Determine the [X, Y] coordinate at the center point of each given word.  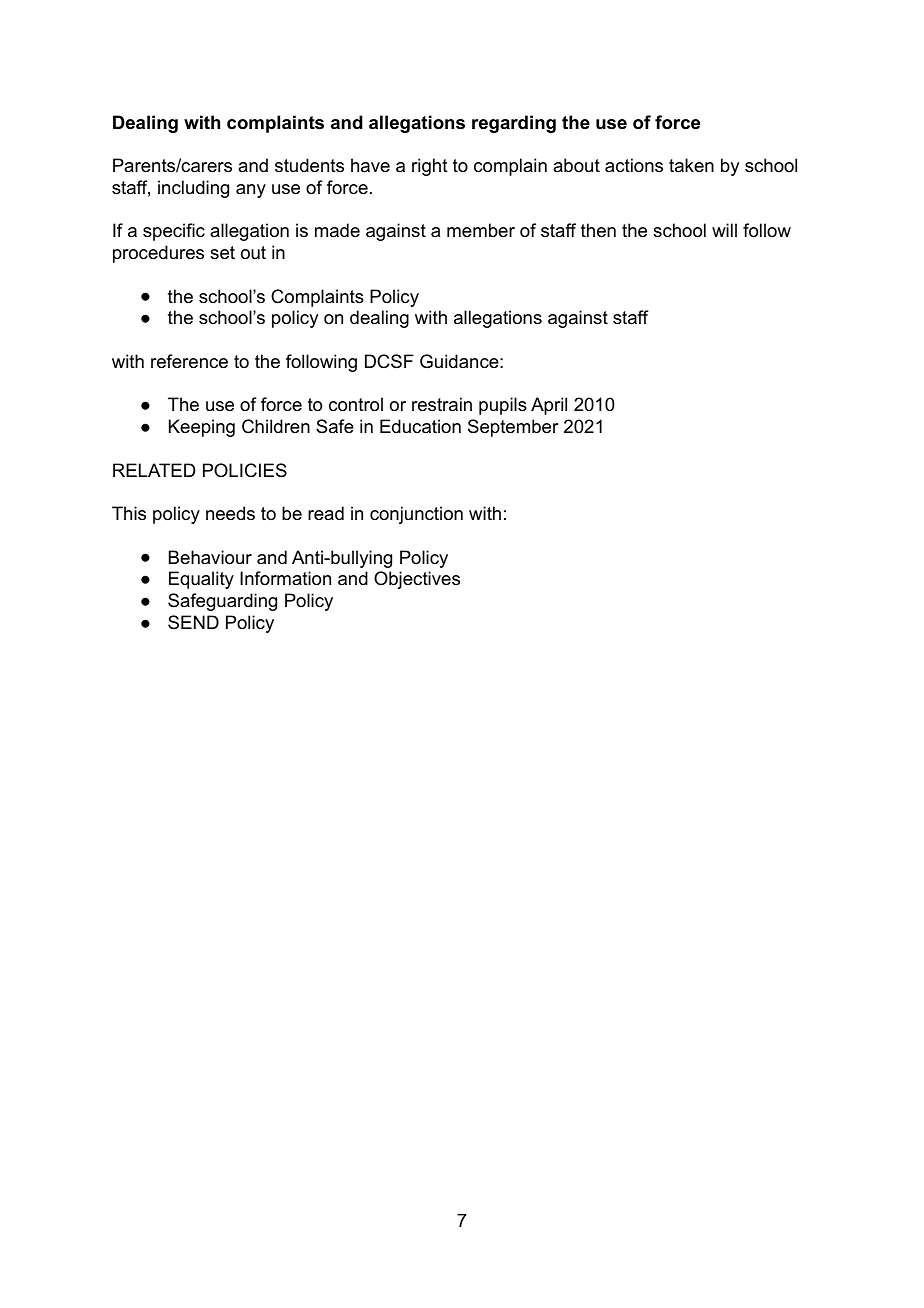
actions [634, 165]
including [193, 189]
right [430, 167]
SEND [193, 622]
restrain [442, 404]
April [549, 406]
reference [189, 361]
